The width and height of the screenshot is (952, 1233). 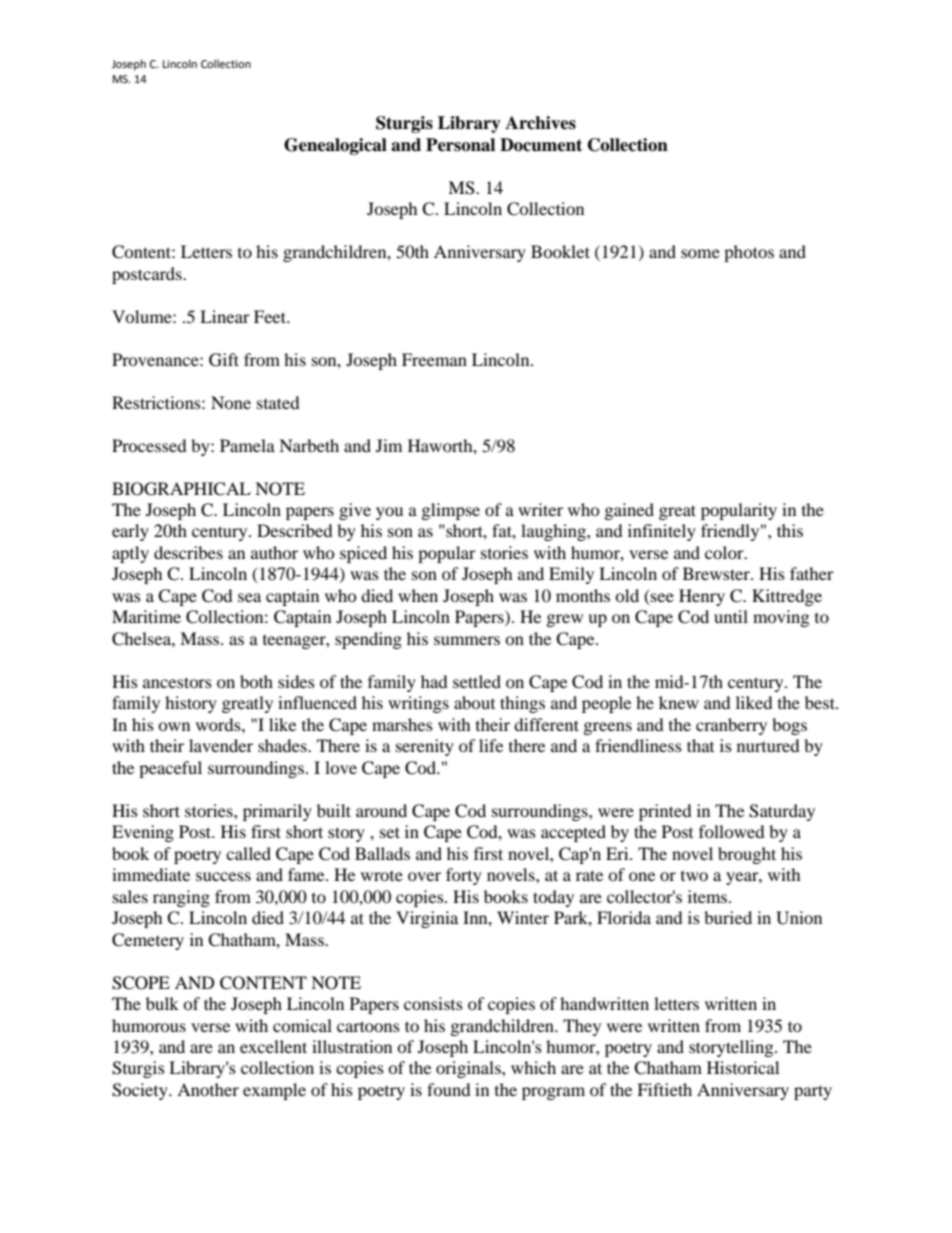 I want to click on Personal, so click(x=460, y=145).
